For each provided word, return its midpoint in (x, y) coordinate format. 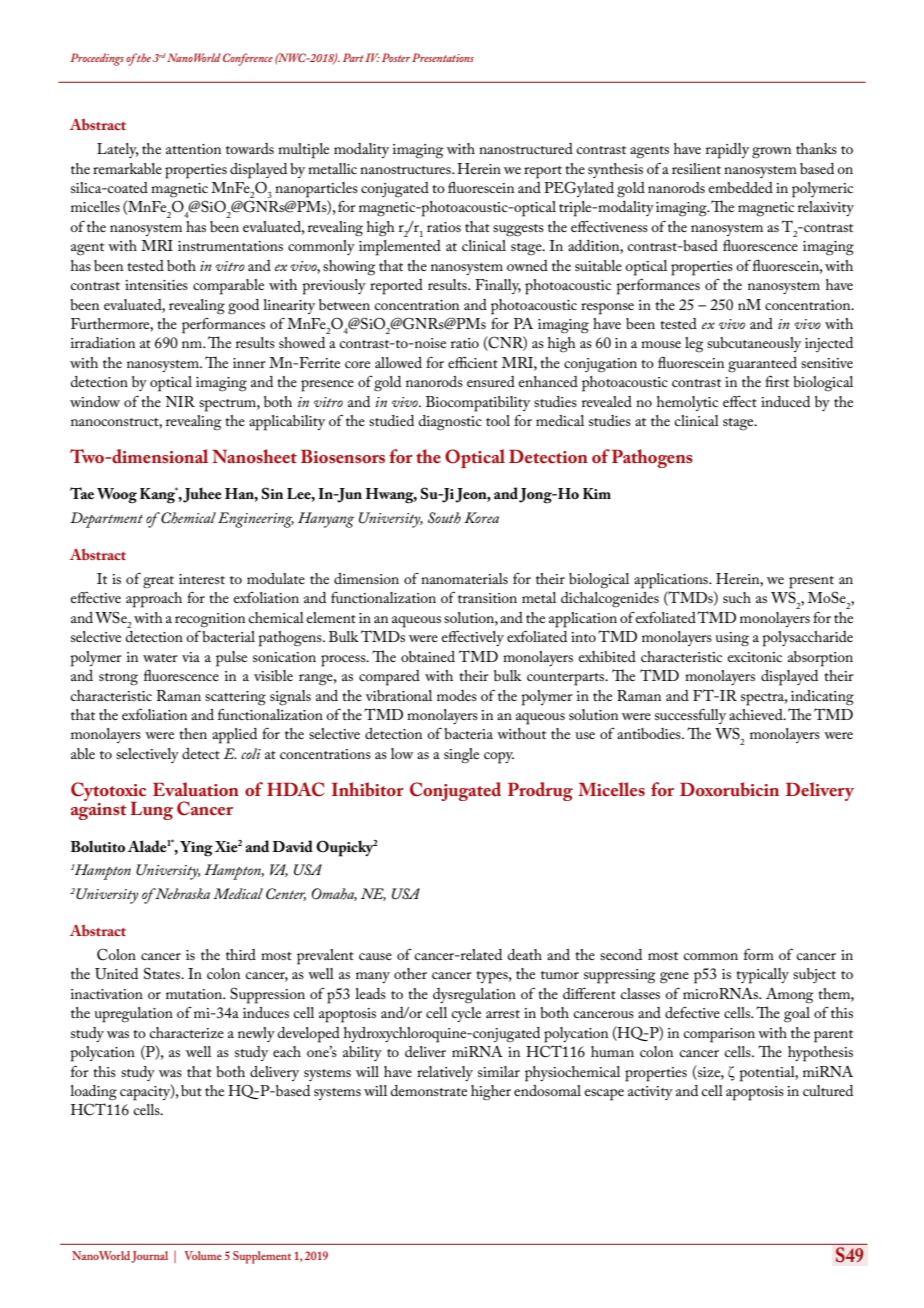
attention (193, 149)
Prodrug (540, 791)
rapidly (727, 151)
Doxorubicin (729, 789)
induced (785, 401)
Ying (196, 849)
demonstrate (429, 1090)
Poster (396, 57)
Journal (149, 1257)
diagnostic (450, 423)
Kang (159, 495)
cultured (828, 1090)
